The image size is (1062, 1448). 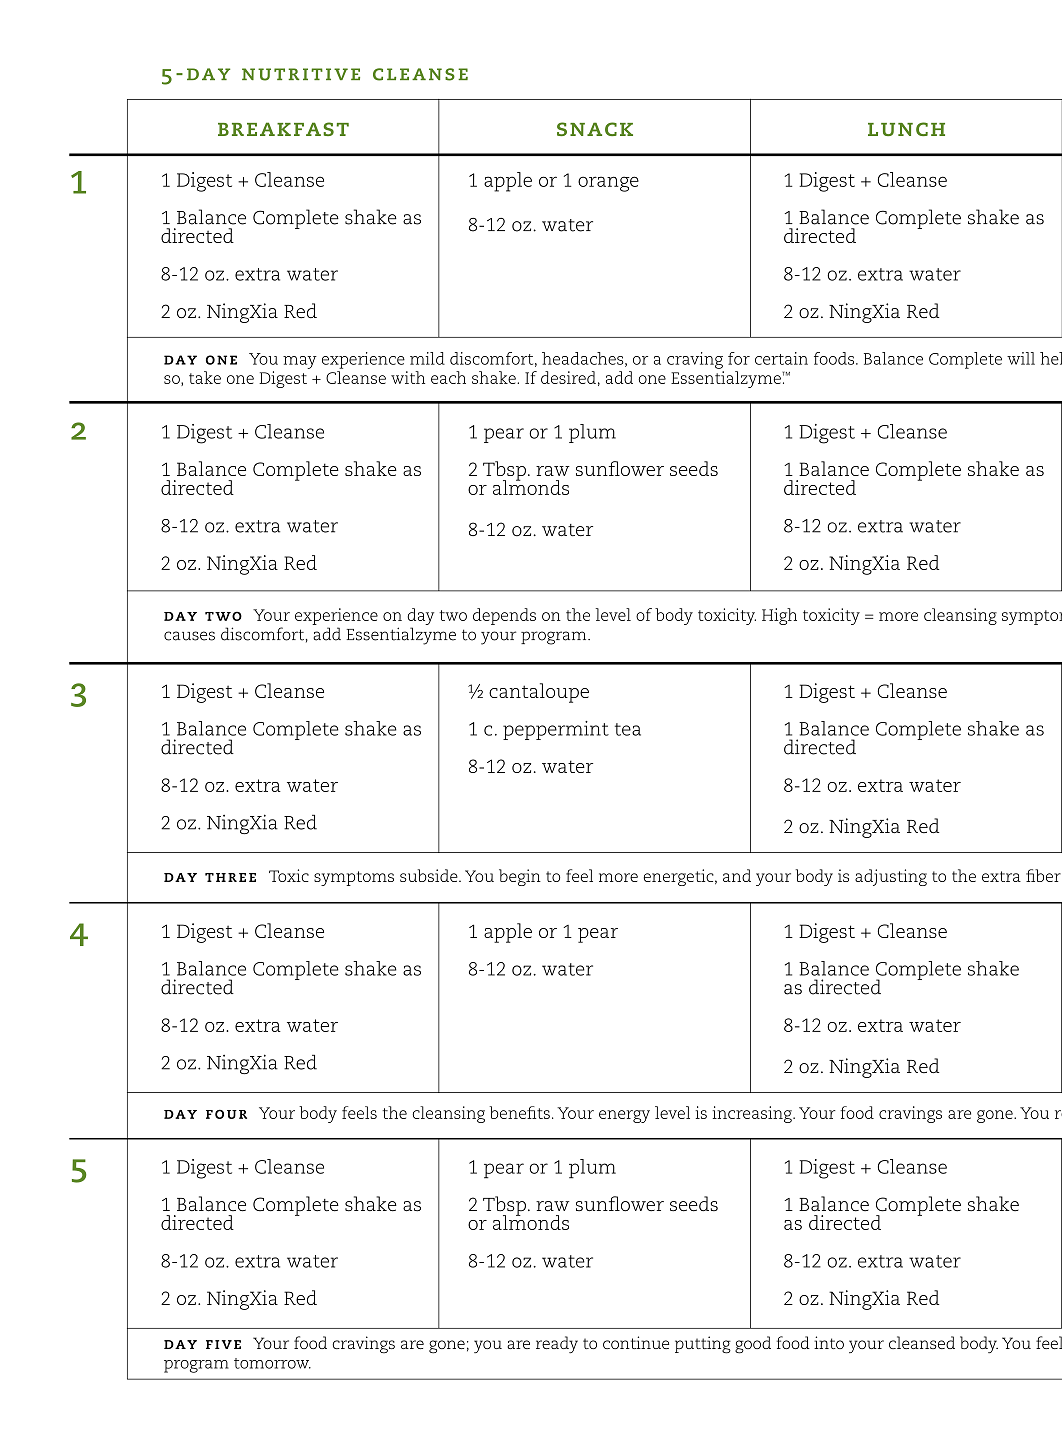 What do you see at coordinates (272, 1363) in the screenshot?
I see `tomorrow` at bounding box center [272, 1363].
